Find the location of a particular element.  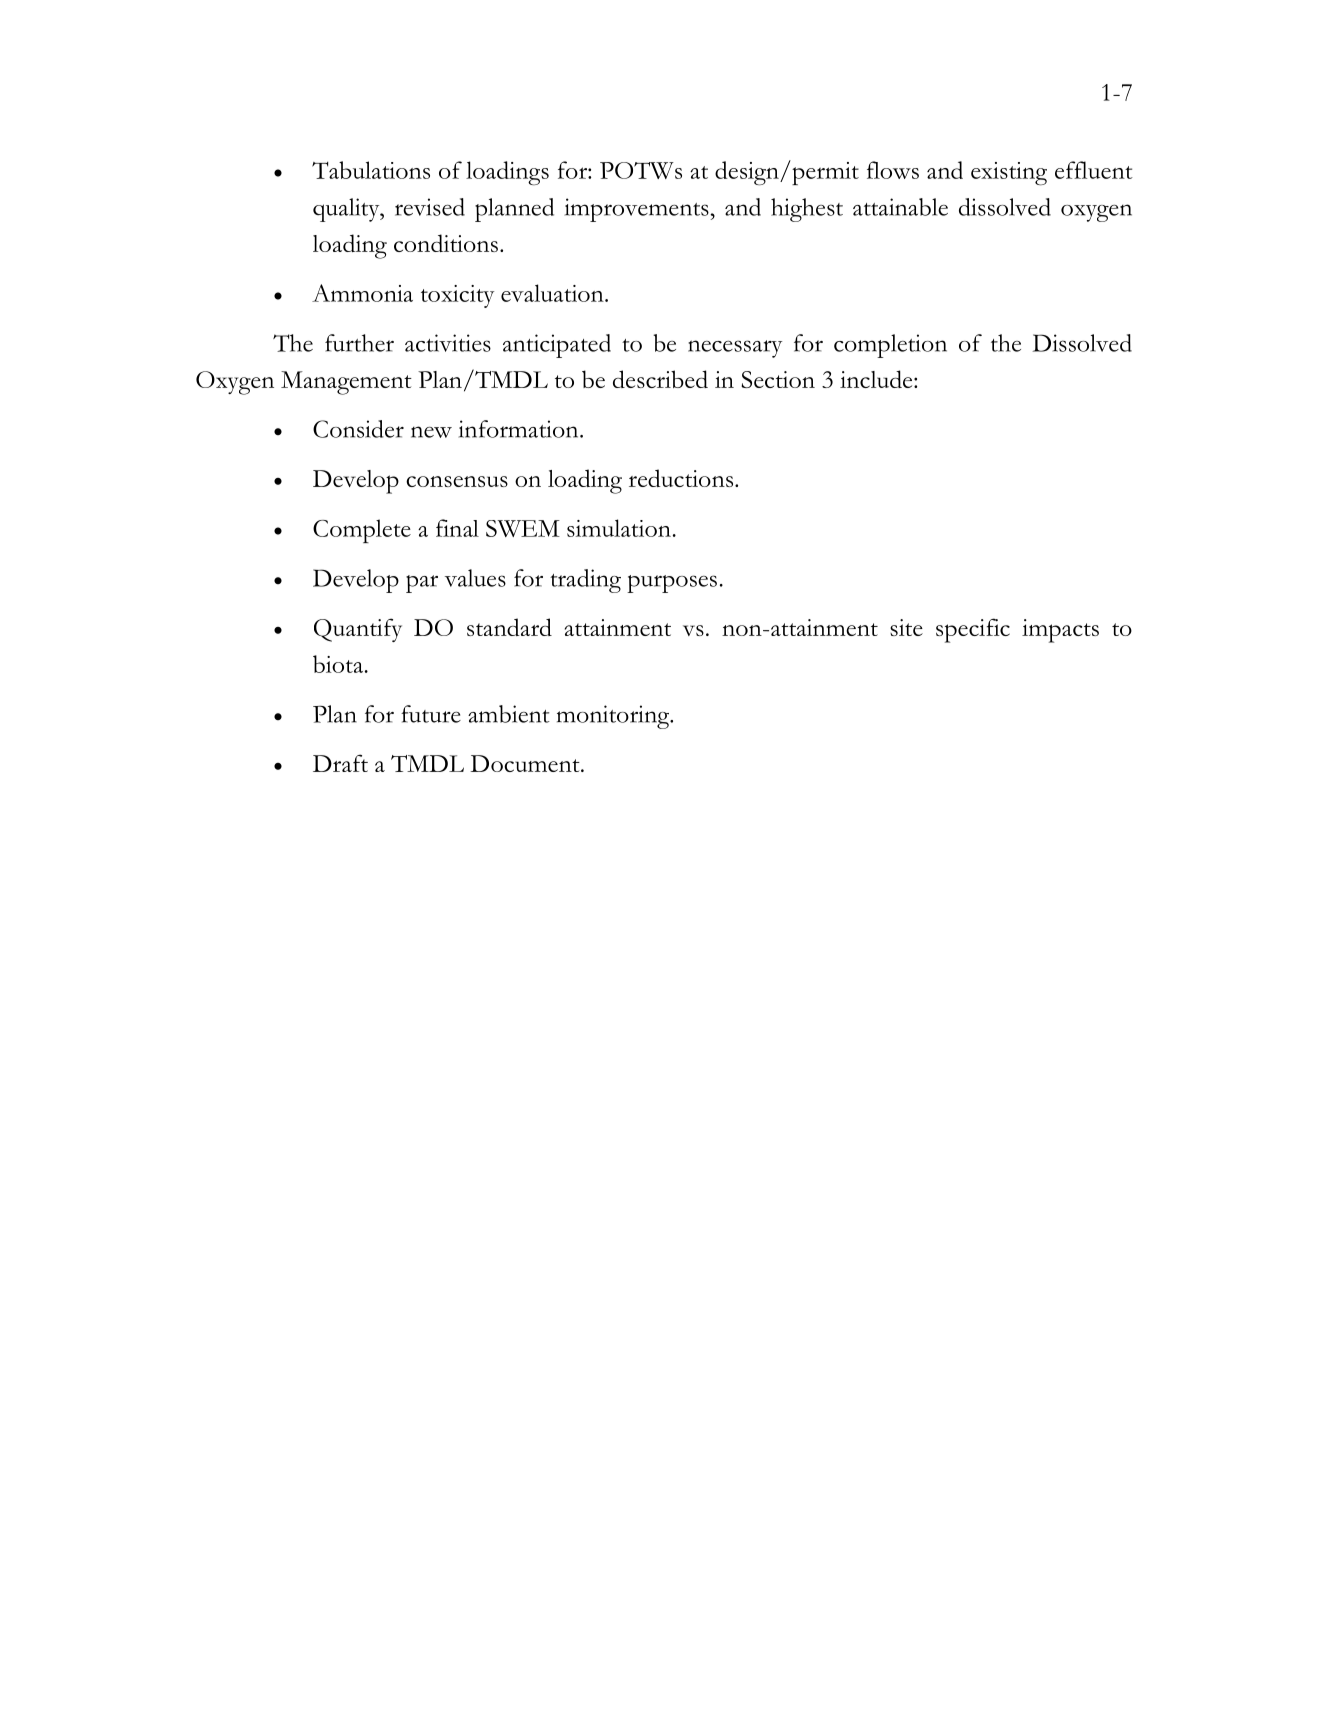

revised is located at coordinates (430, 207).
